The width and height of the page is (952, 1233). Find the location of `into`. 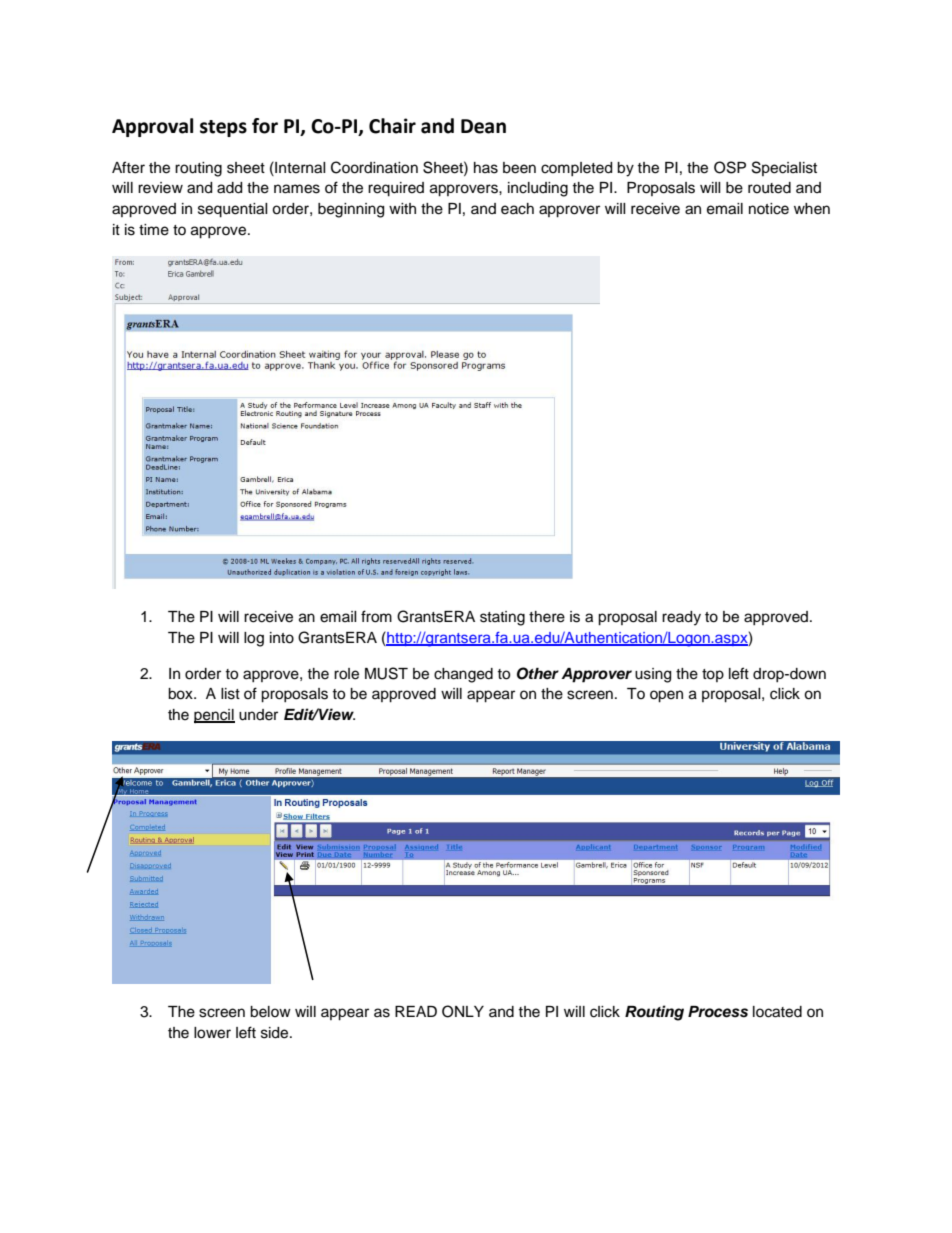

into is located at coordinates (282, 638).
